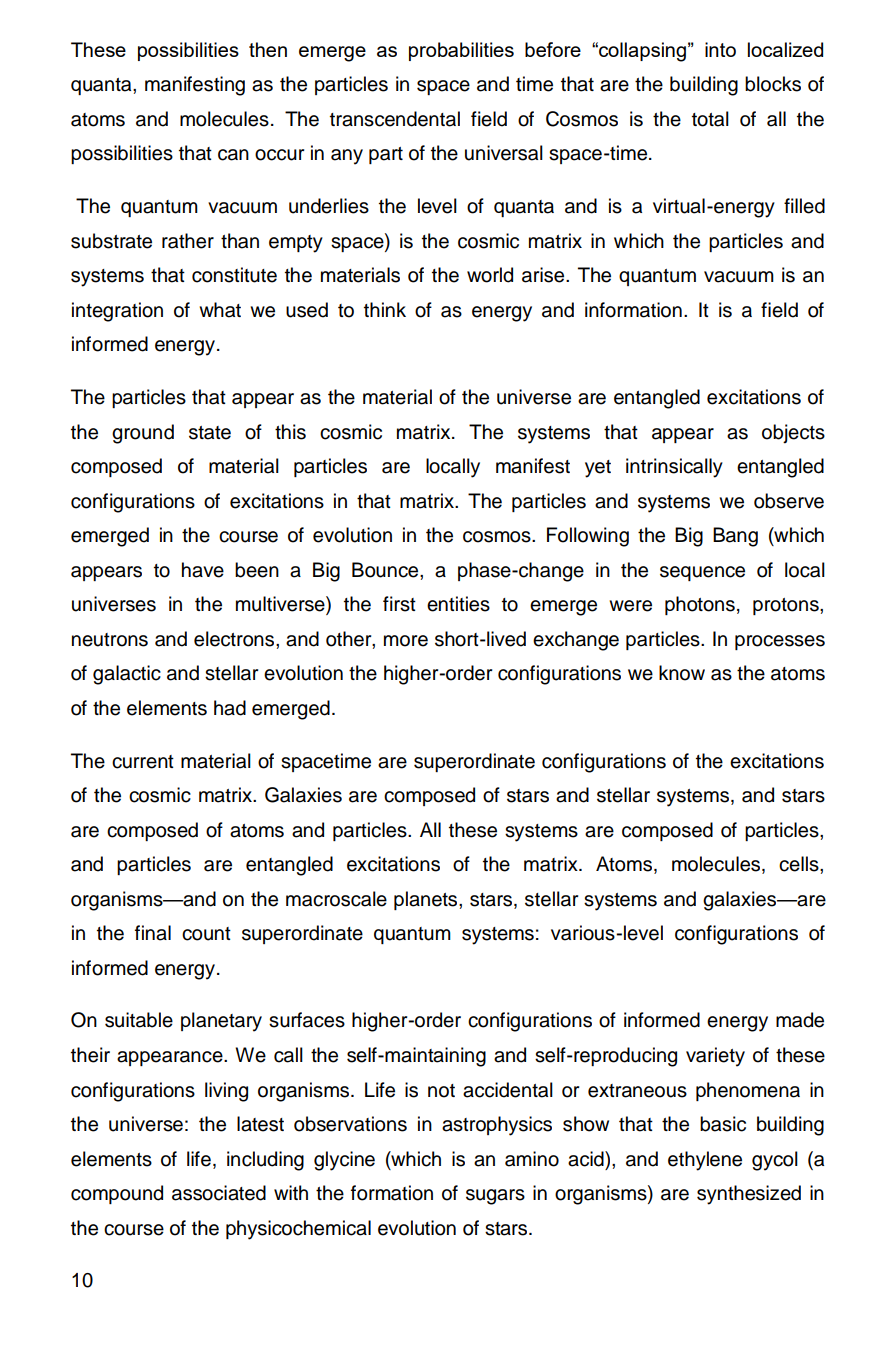 The image size is (896, 1346). Describe the element at coordinates (219, 1193) in the screenshot. I see `associated` at that location.
